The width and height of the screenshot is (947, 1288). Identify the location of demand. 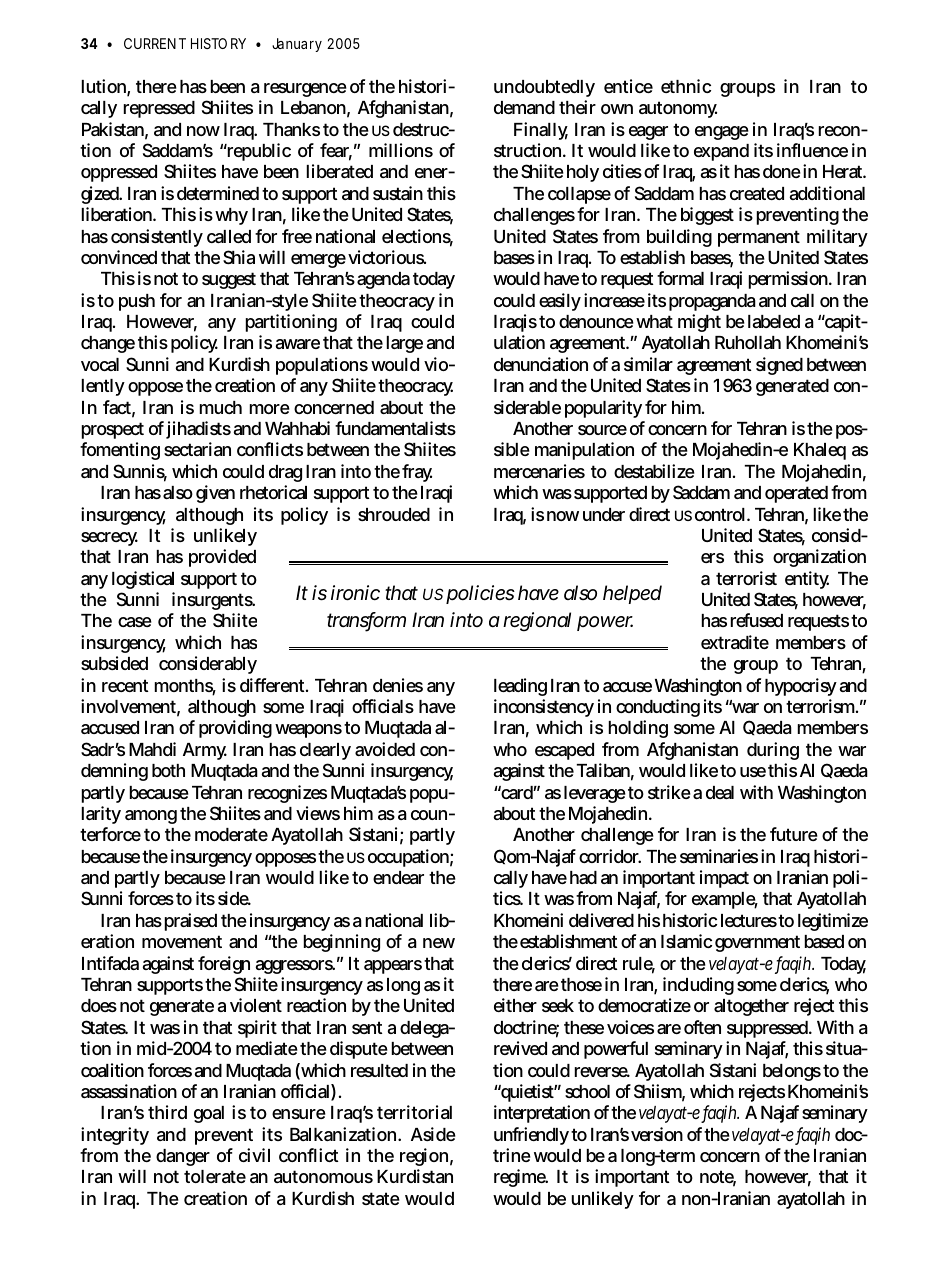
(524, 107).
